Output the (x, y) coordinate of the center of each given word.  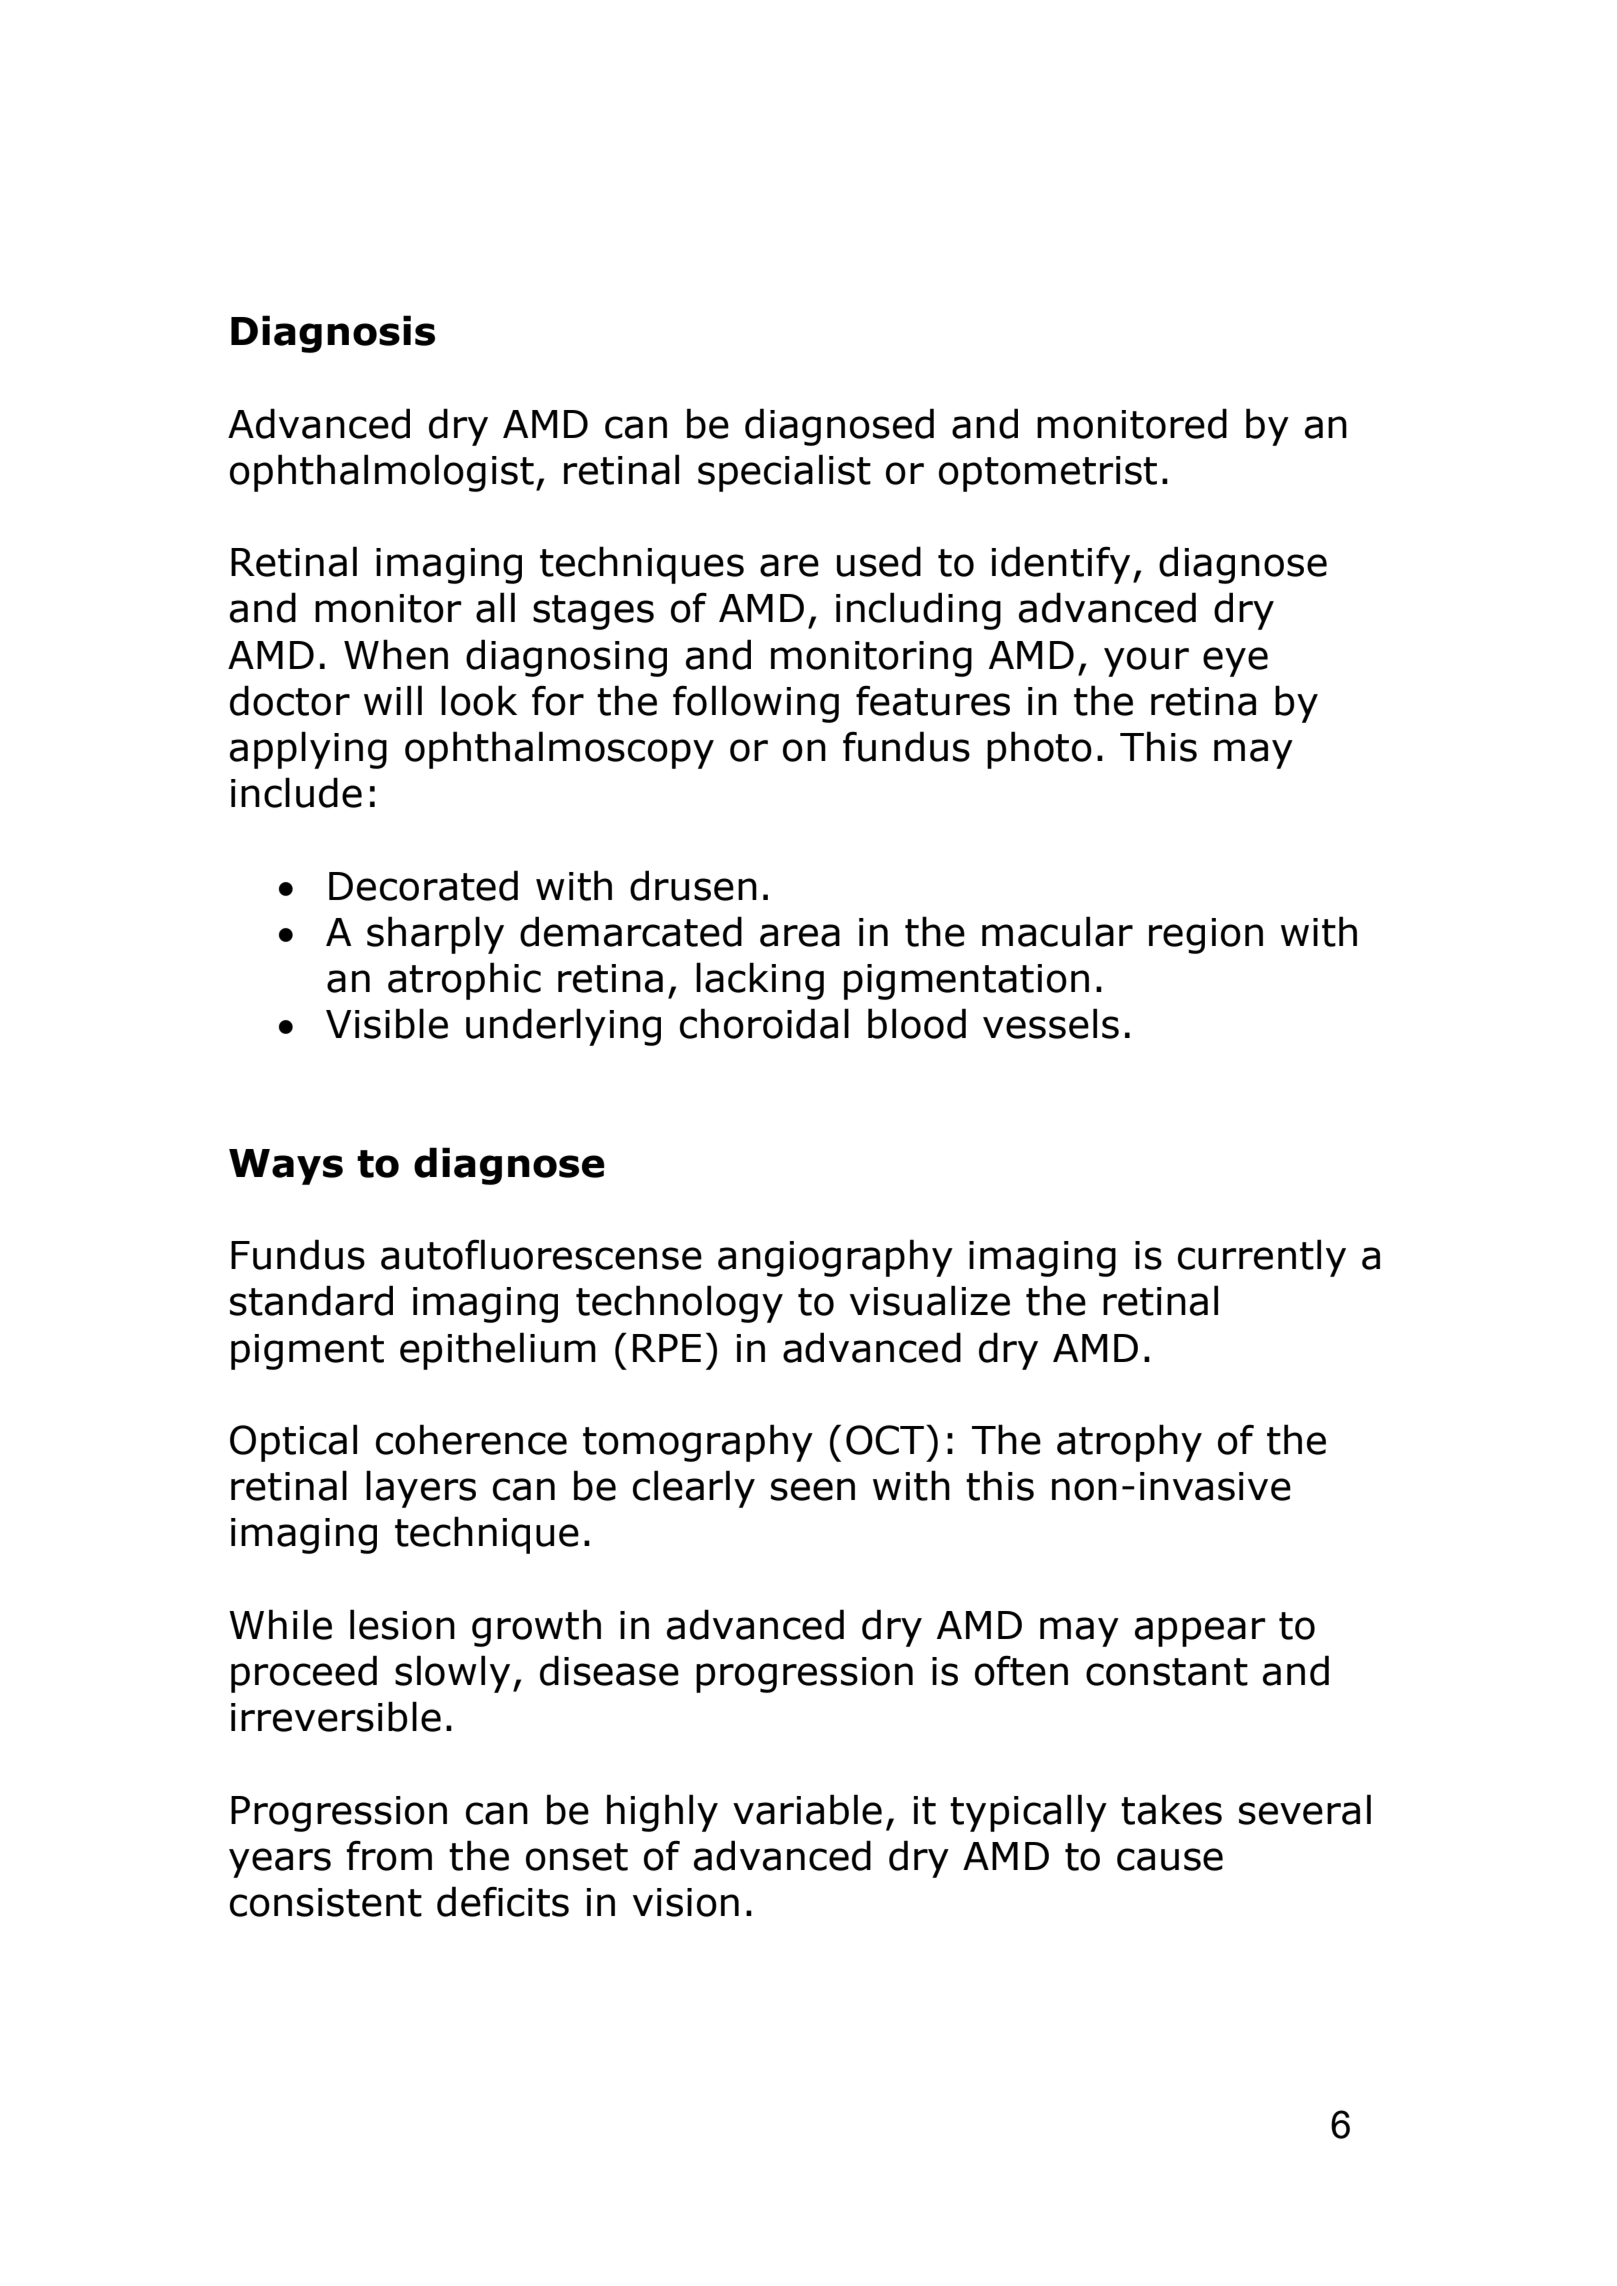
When (396, 654)
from (389, 1855)
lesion (402, 1624)
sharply (435, 935)
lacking (760, 981)
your (1146, 662)
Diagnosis (333, 334)
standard (311, 1300)
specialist (784, 473)
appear (1200, 1632)
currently (1262, 1258)
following (756, 704)
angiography (835, 1258)
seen (813, 1489)
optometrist (1048, 474)
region (1206, 936)
